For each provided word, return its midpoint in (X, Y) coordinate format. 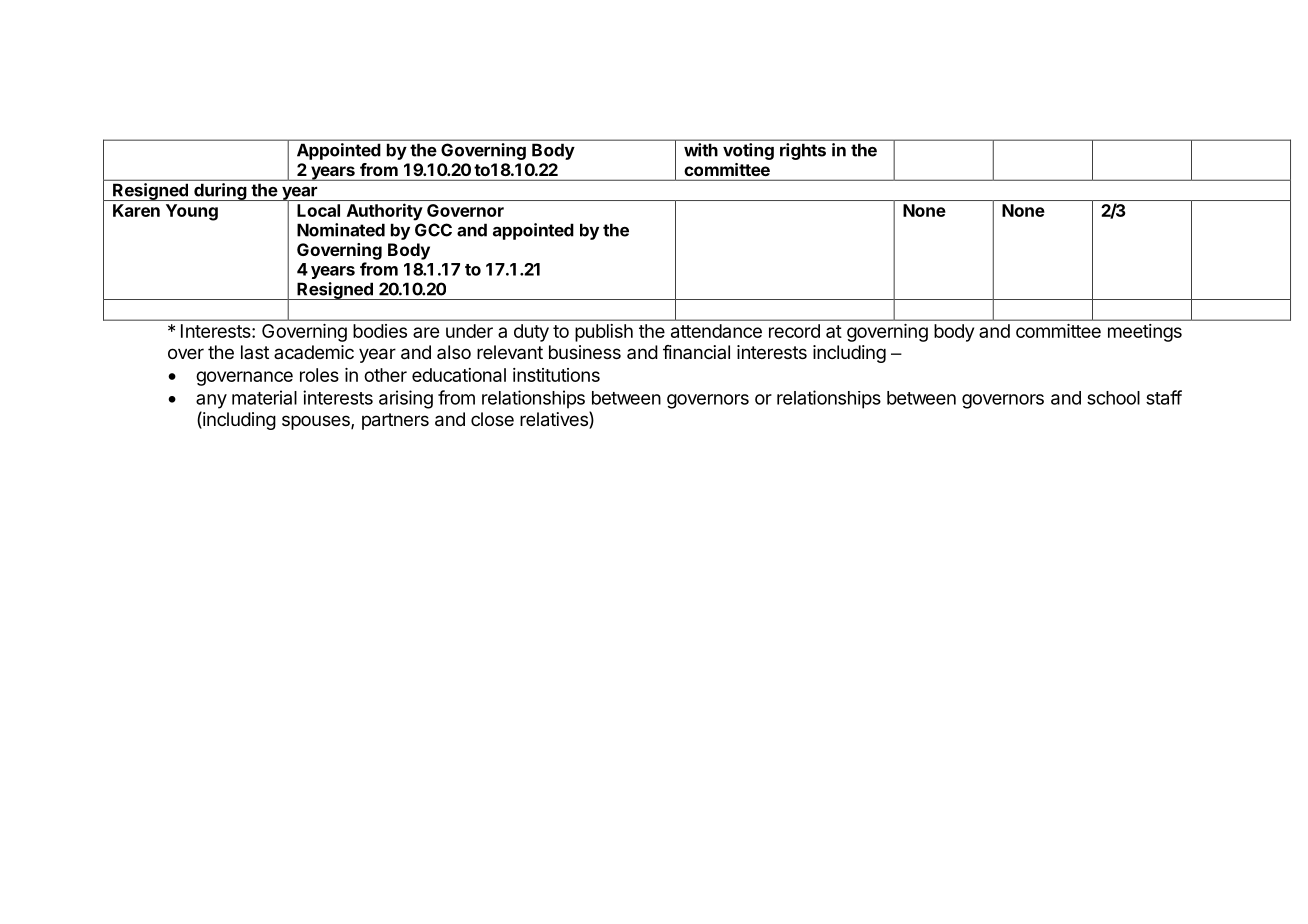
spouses (317, 422)
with (701, 150)
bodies (380, 331)
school (1113, 398)
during (220, 192)
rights (803, 151)
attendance (716, 331)
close (492, 419)
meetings (1145, 333)
